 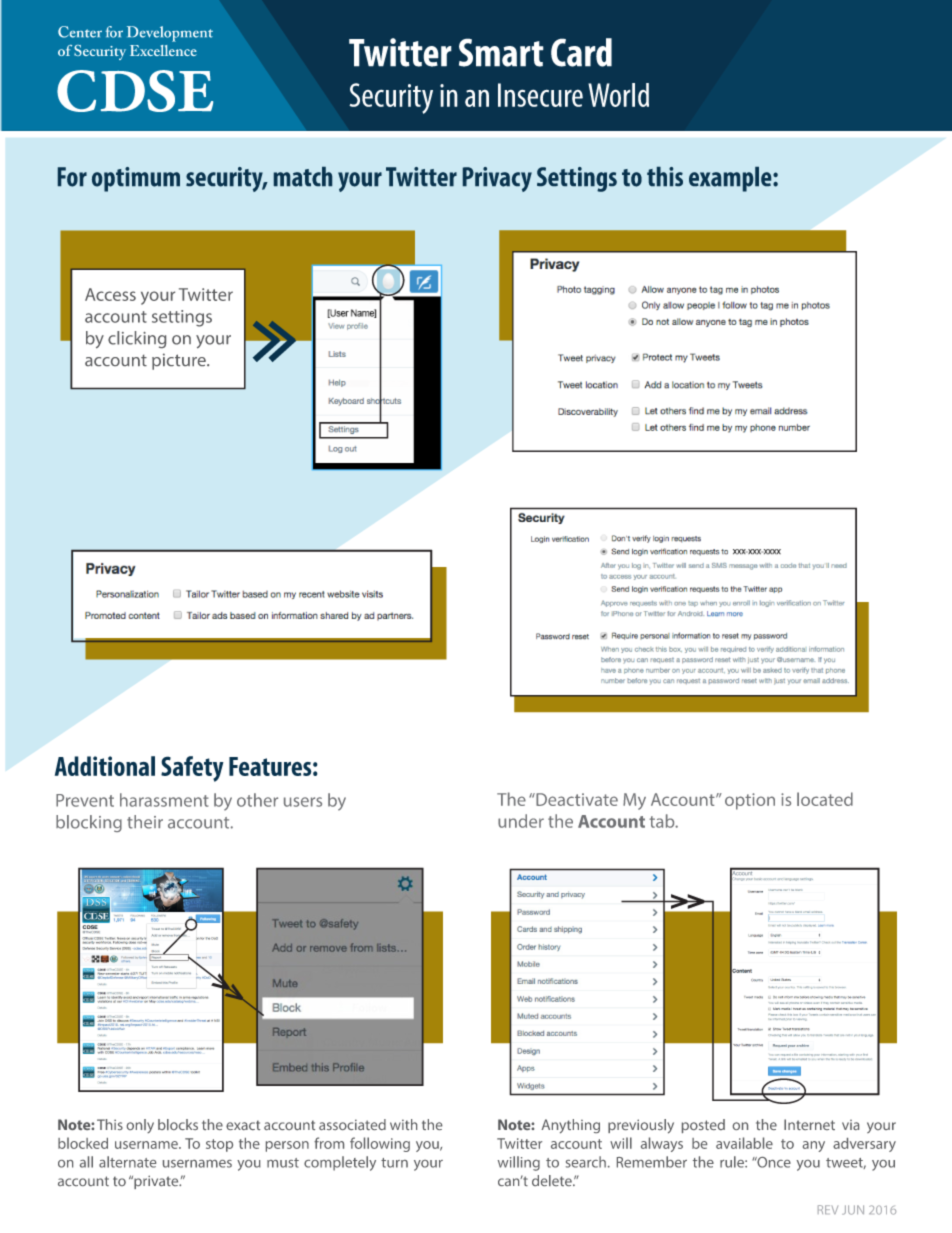 What do you see at coordinates (731, 179) in the screenshot?
I see `example` at bounding box center [731, 179].
